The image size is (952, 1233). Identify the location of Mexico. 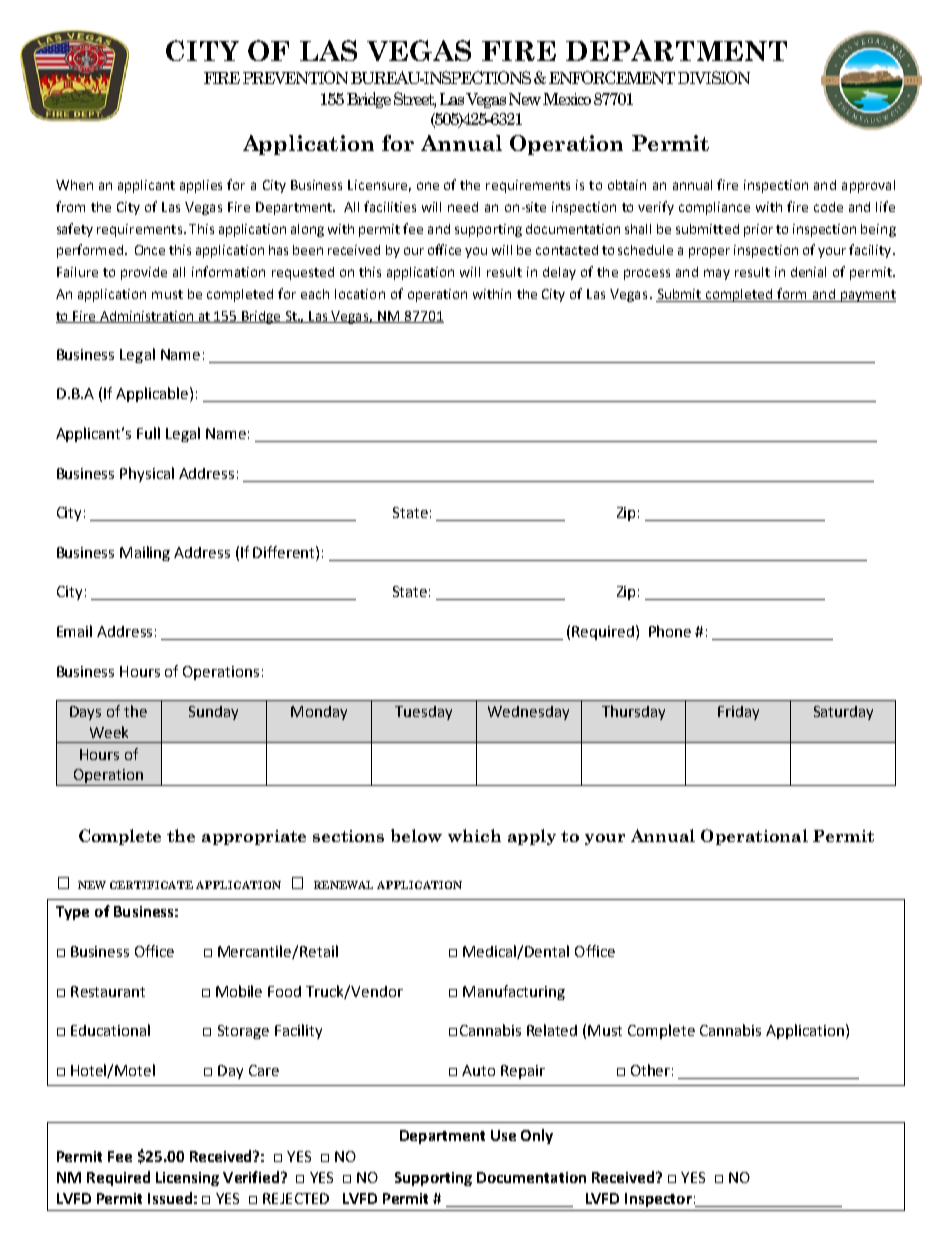
(567, 99).
